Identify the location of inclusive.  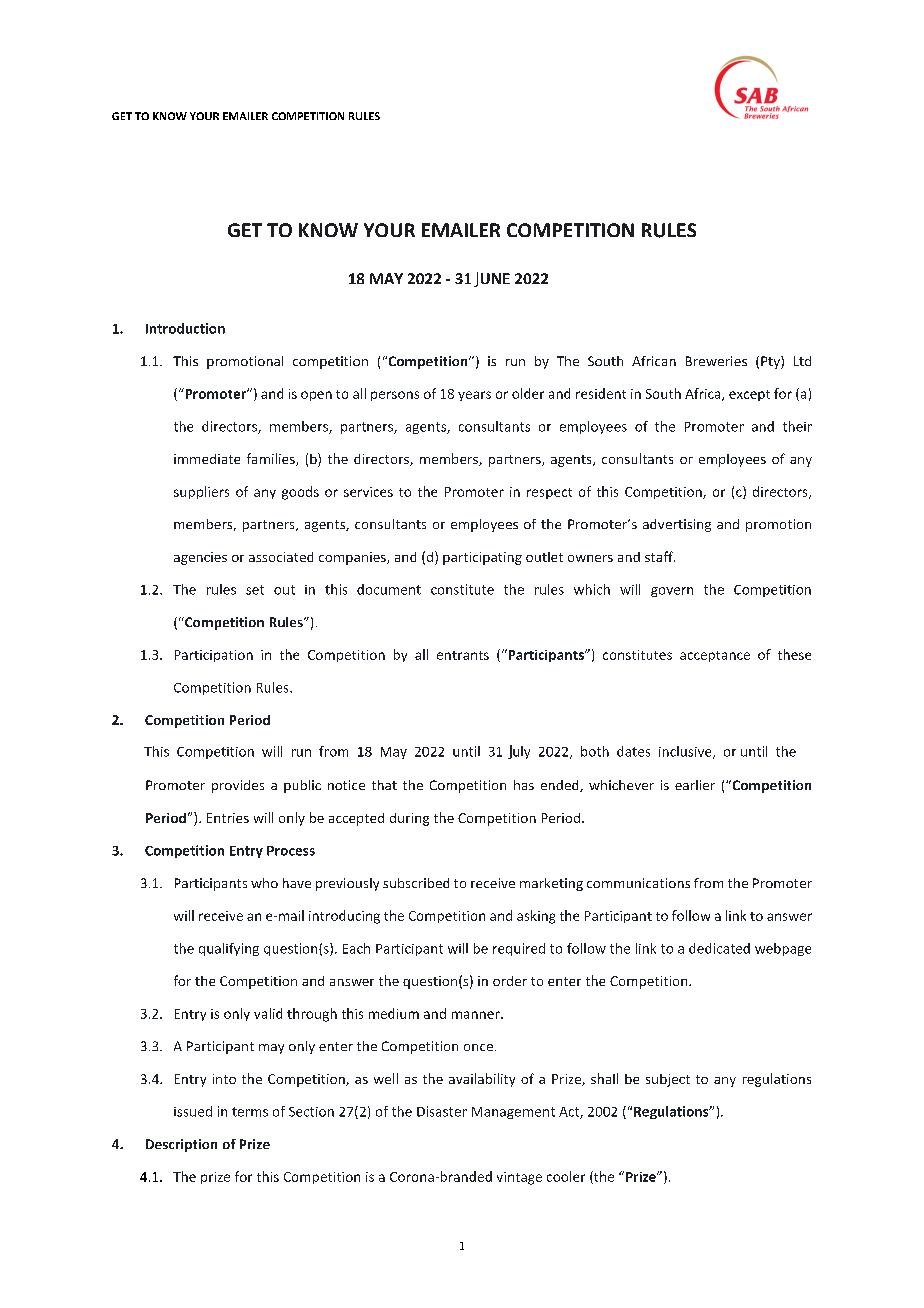
(686, 752).
